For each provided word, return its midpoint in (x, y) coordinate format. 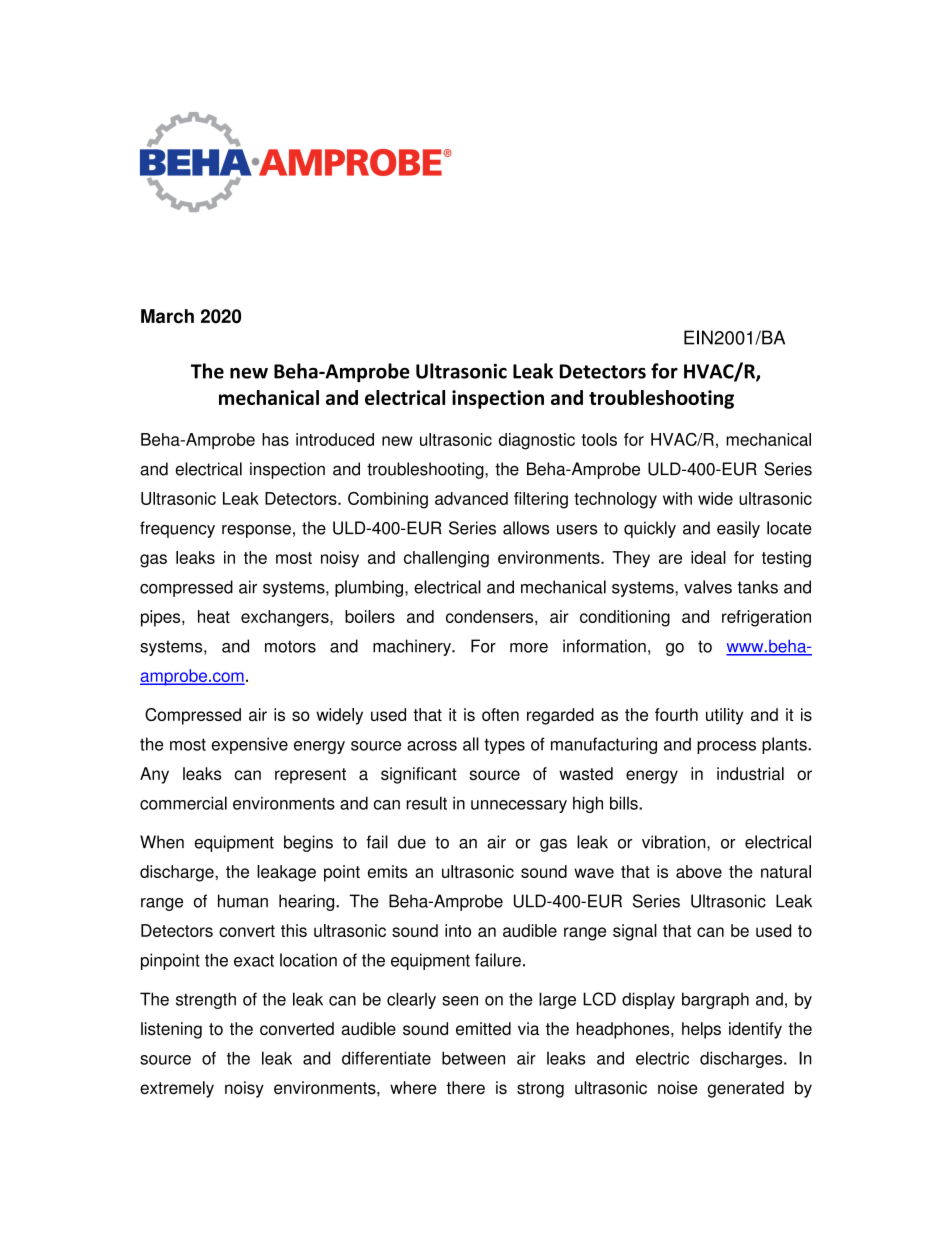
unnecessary (519, 806)
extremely (177, 1089)
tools (599, 439)
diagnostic (537, 441)
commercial (183, 803)
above (699, 871)
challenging (446, 559)
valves (708, 587)
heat (214, 616)
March (167, 316)
